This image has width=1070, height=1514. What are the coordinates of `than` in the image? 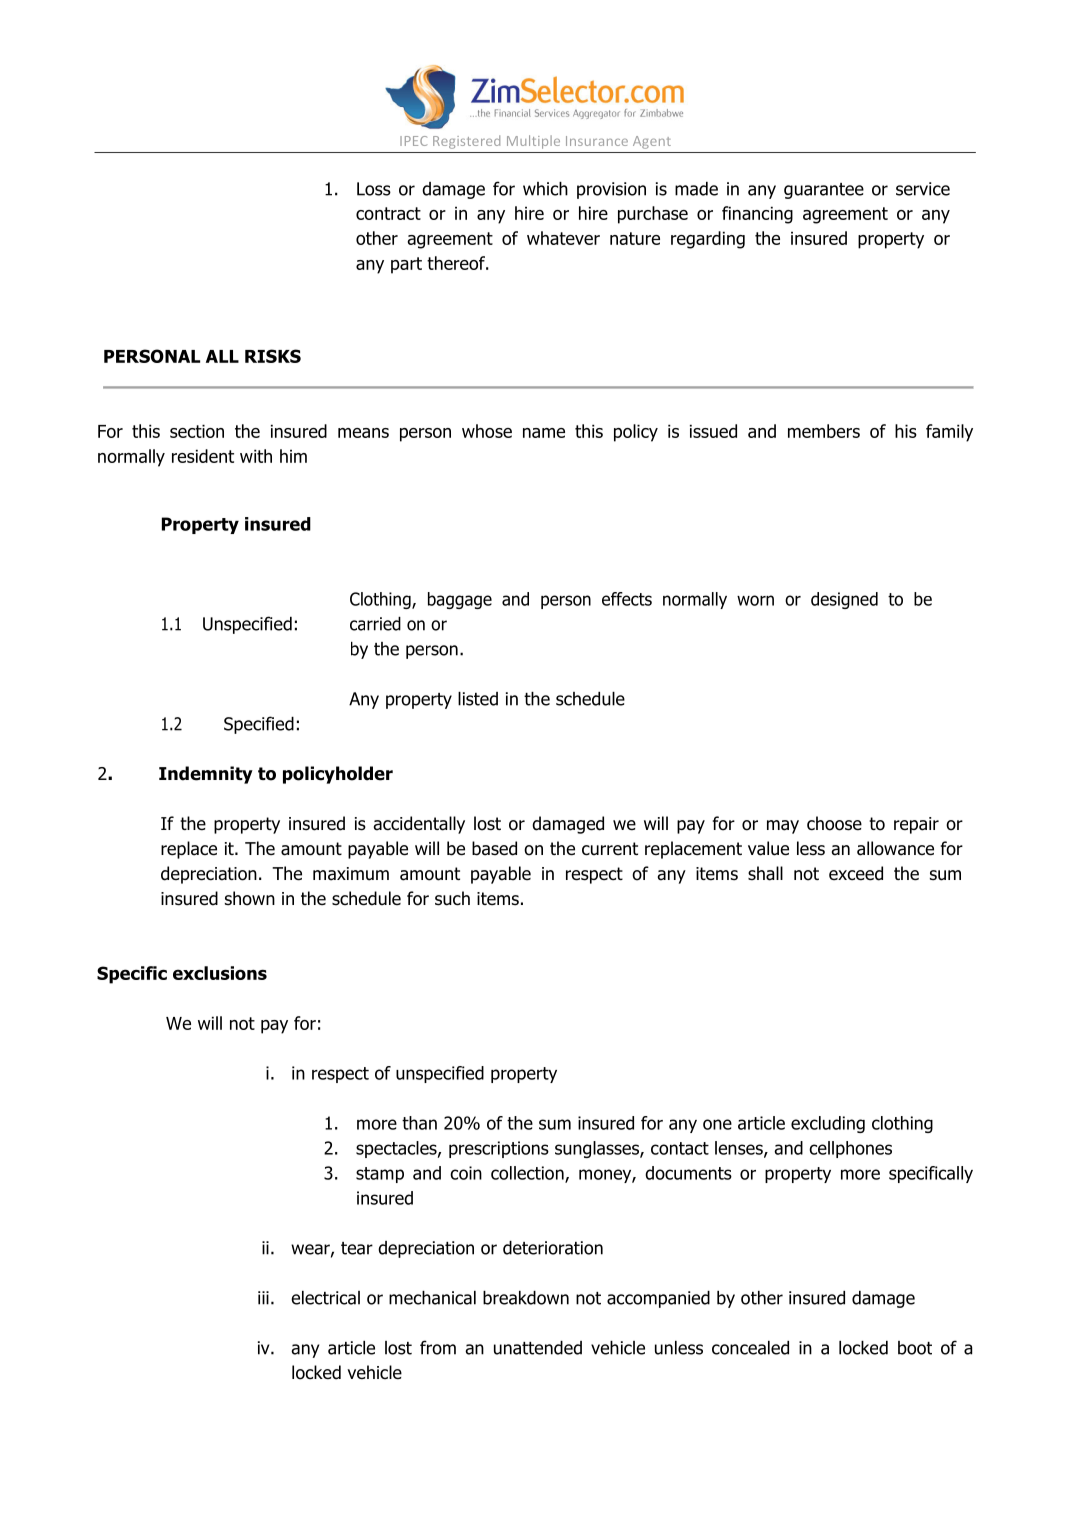 It's located at (419, 1123).
